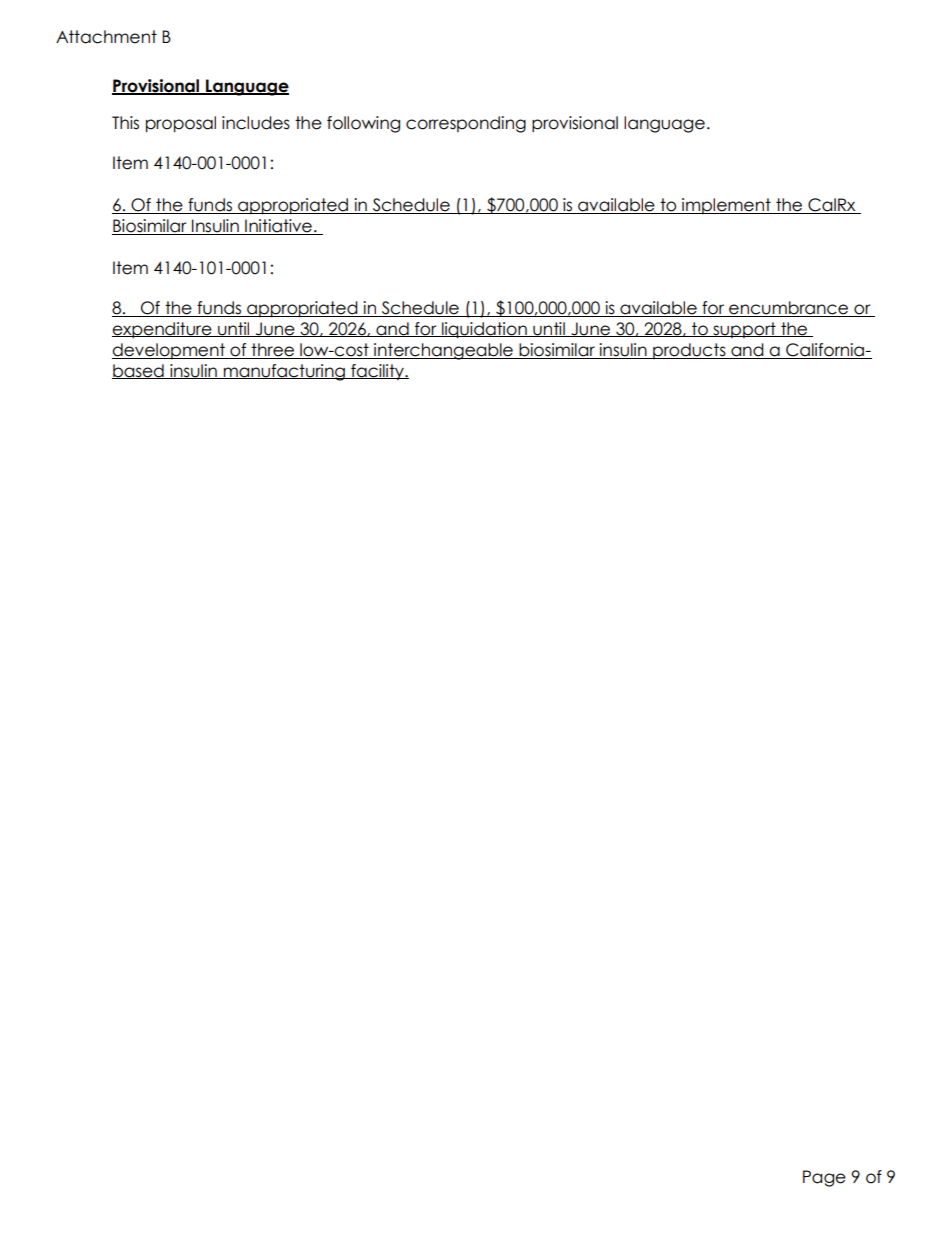  I want to click on development, so click(169, 351).
